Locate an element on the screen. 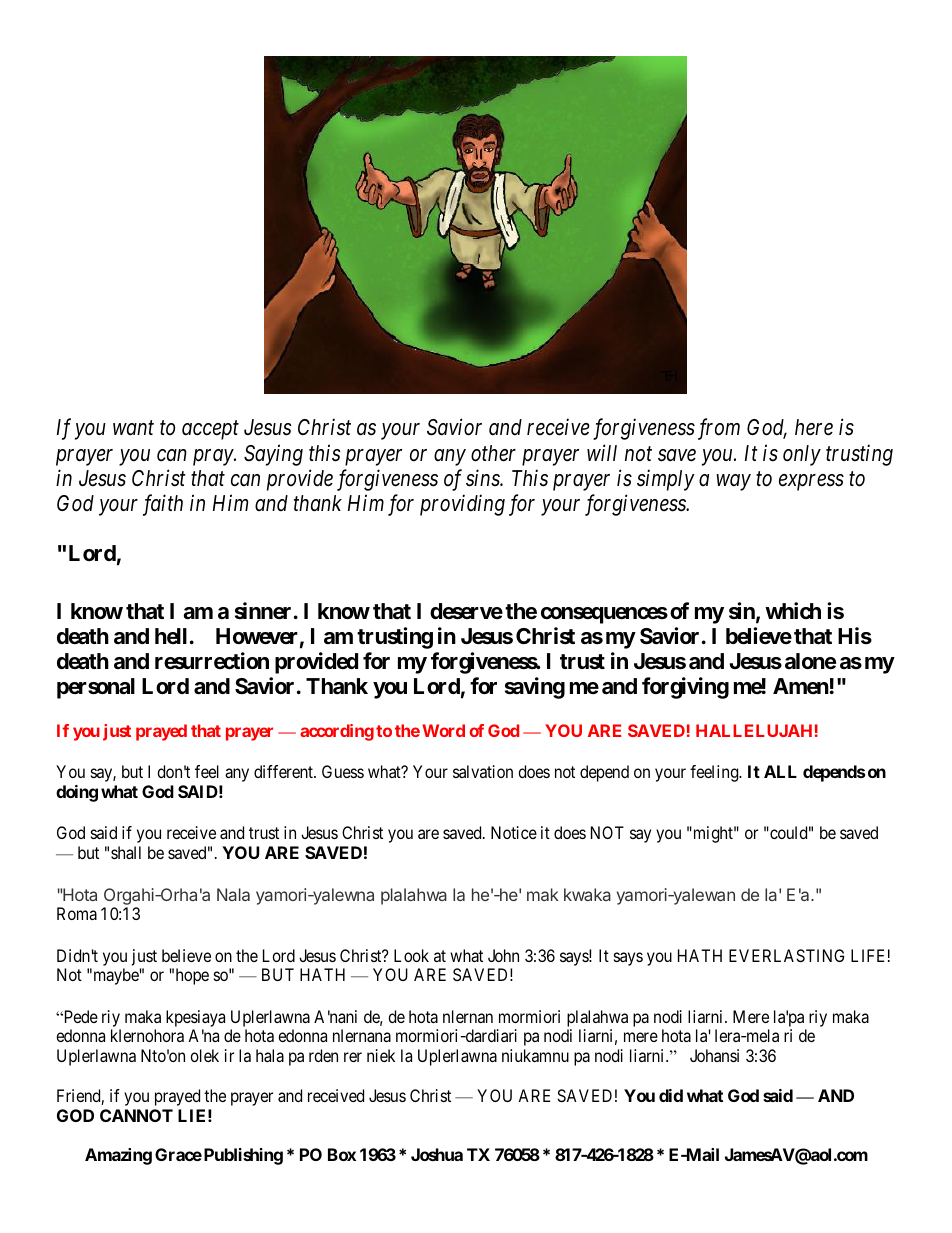 Image resolution: width=952 pixels, height=1233 pixels. other is located at coordinates (493, 453).
